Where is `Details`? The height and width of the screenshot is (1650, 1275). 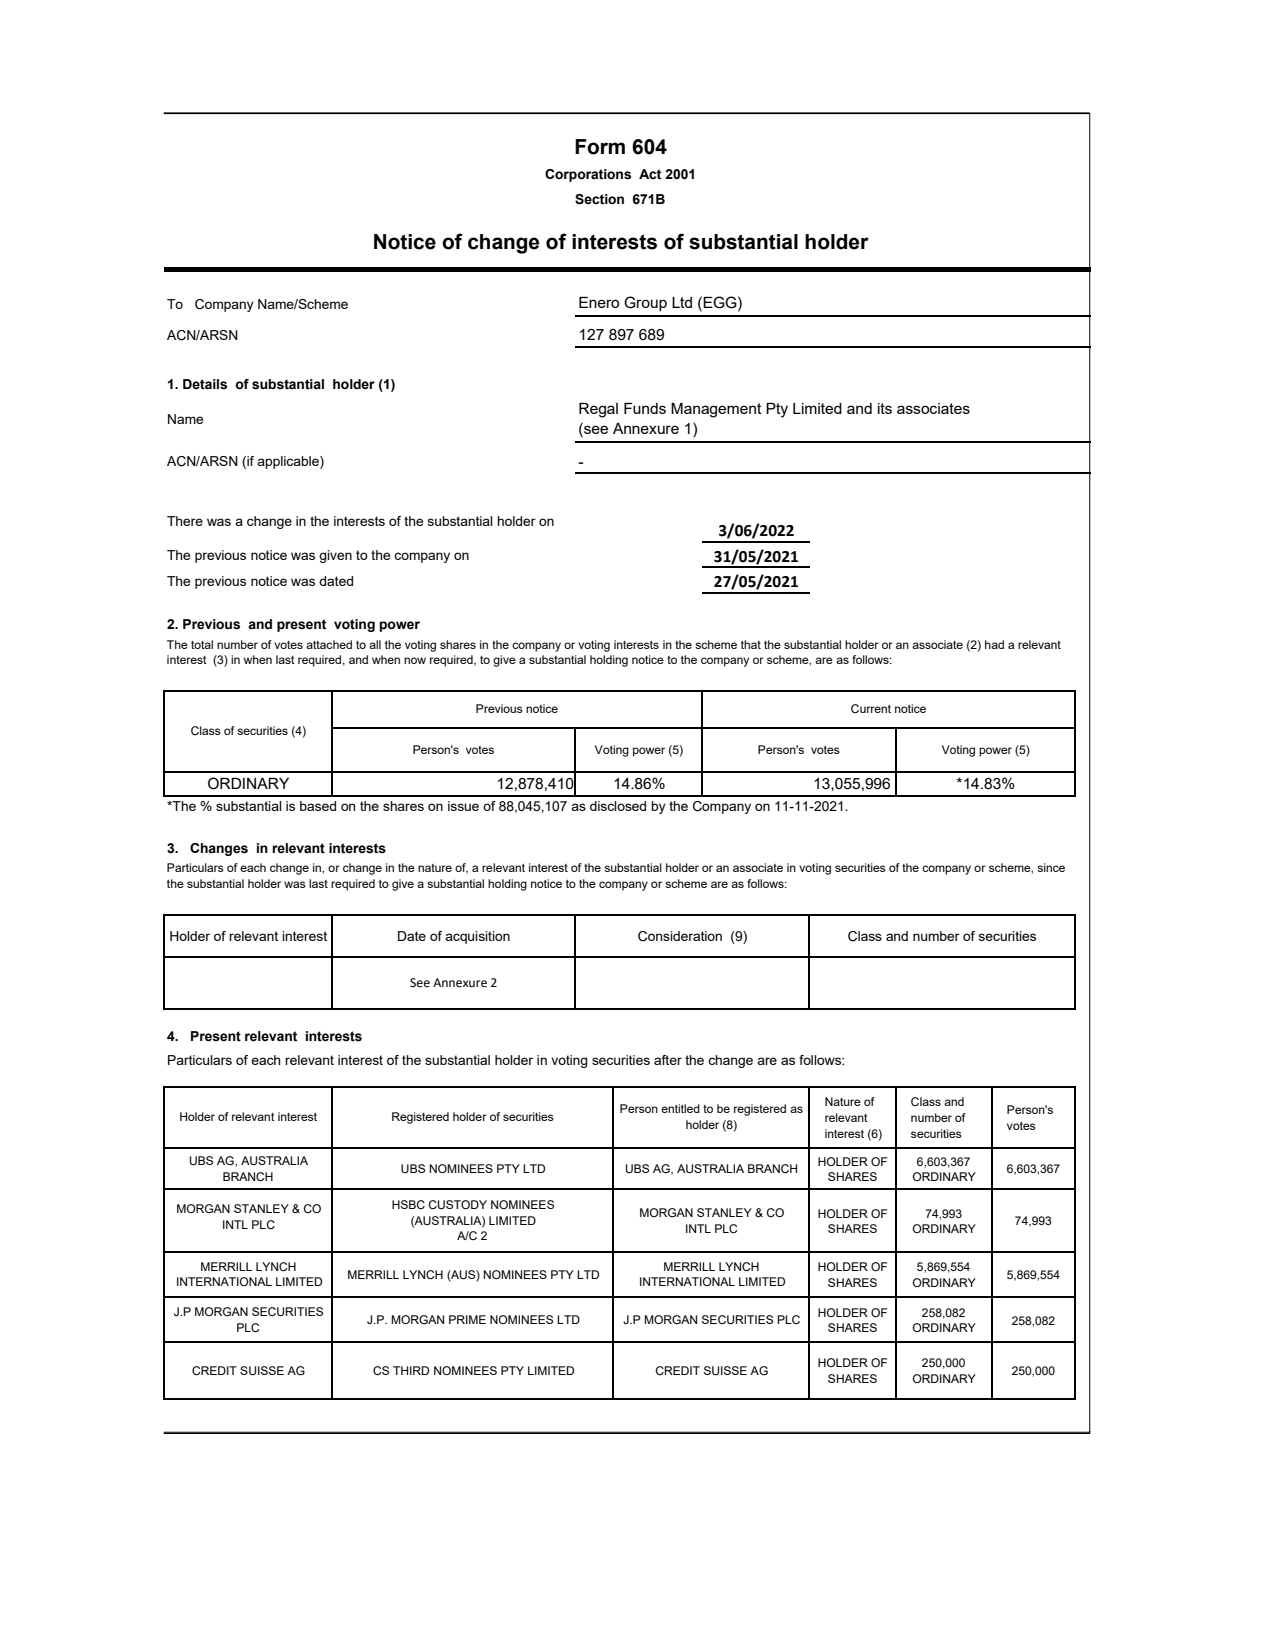 Details is located at coordinates (205, 384).
